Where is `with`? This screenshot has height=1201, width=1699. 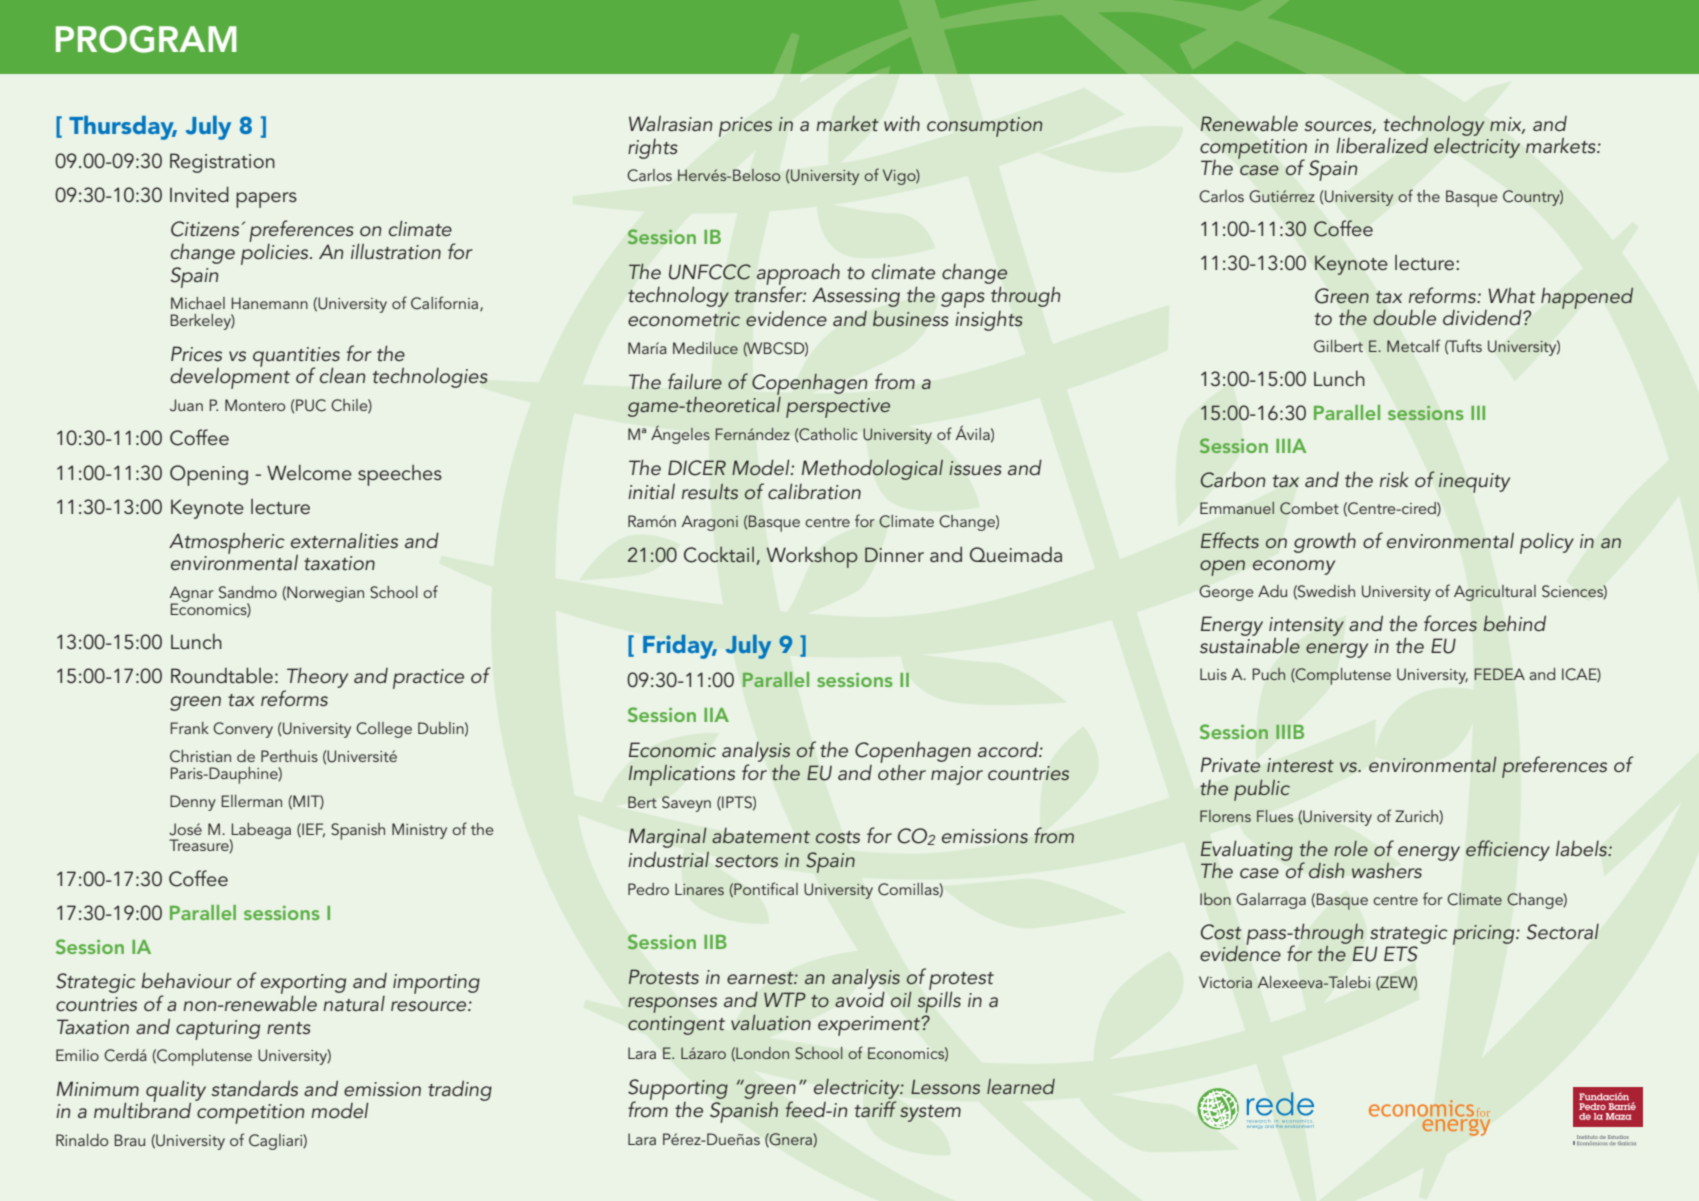 with is located at coordinates (902, 123).
